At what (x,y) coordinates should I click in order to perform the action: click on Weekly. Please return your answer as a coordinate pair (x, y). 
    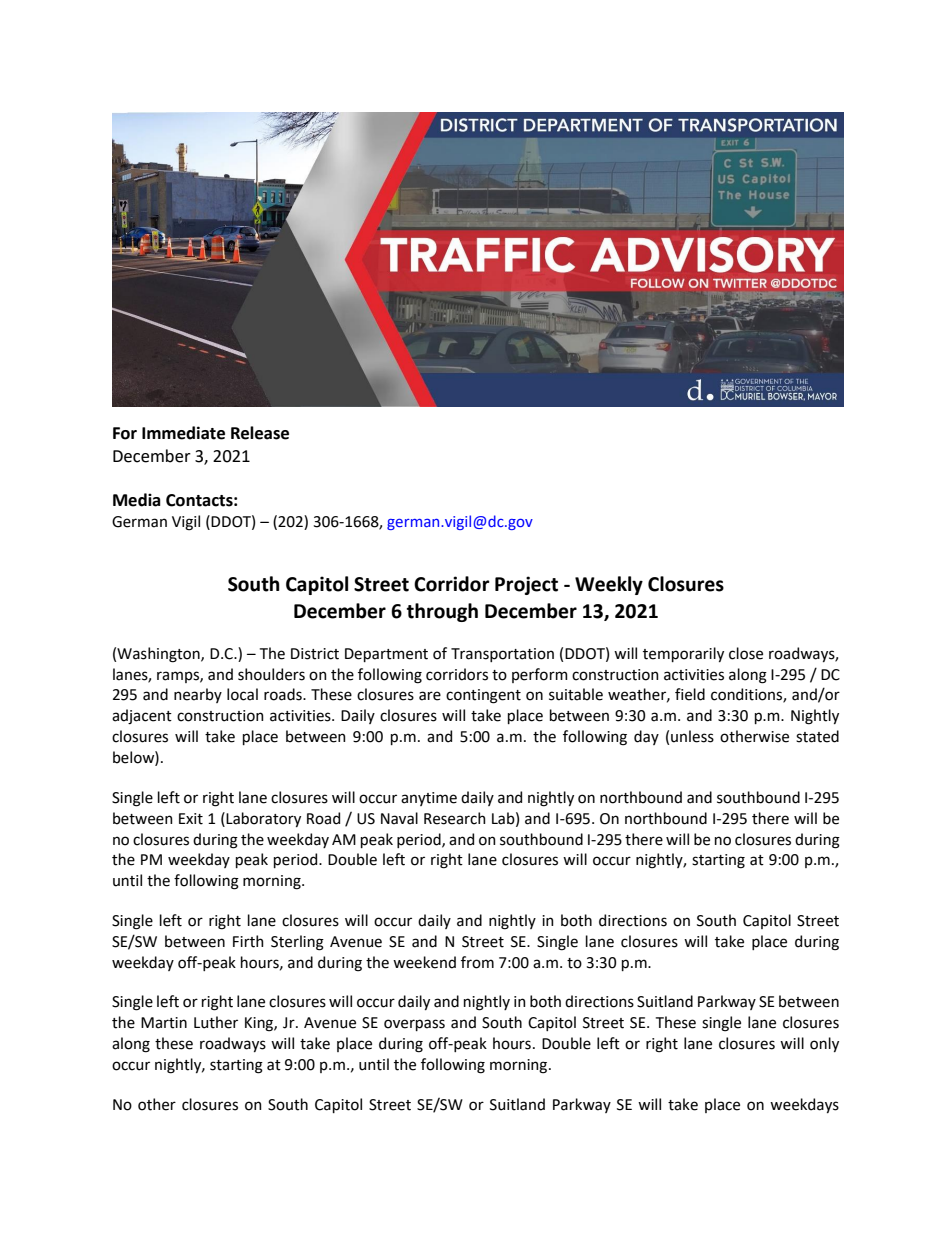
    Looking at the image, I should click on (609, 585).
